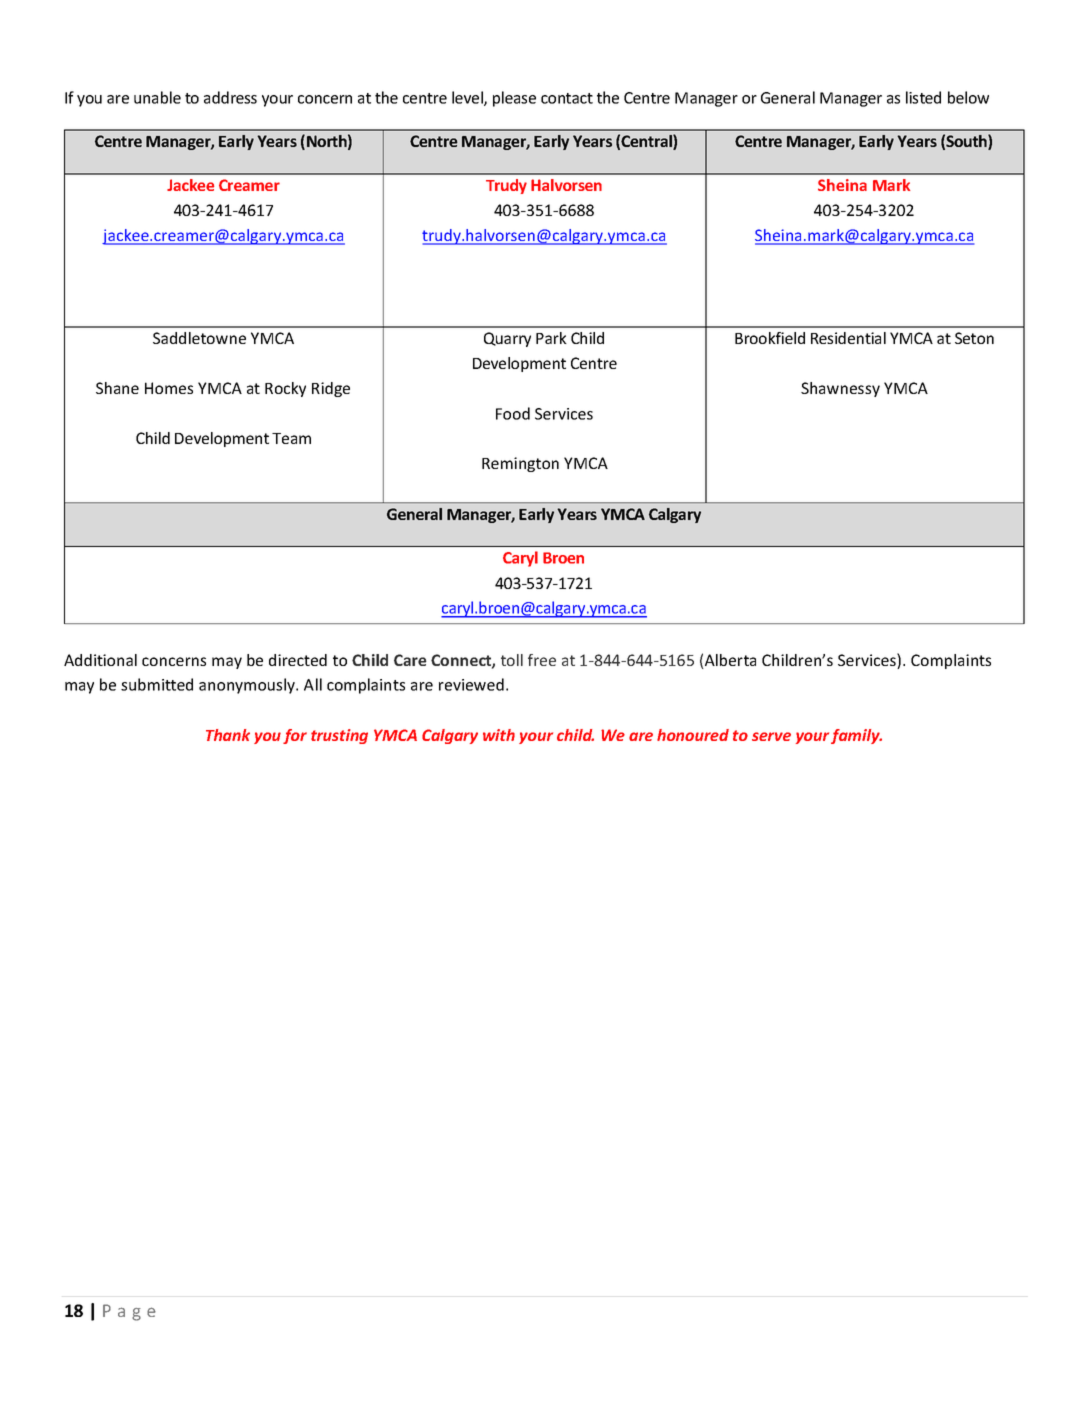 The height and width of the screenshot is (1409, 1089). I want to click on please, so click(514, 99).
